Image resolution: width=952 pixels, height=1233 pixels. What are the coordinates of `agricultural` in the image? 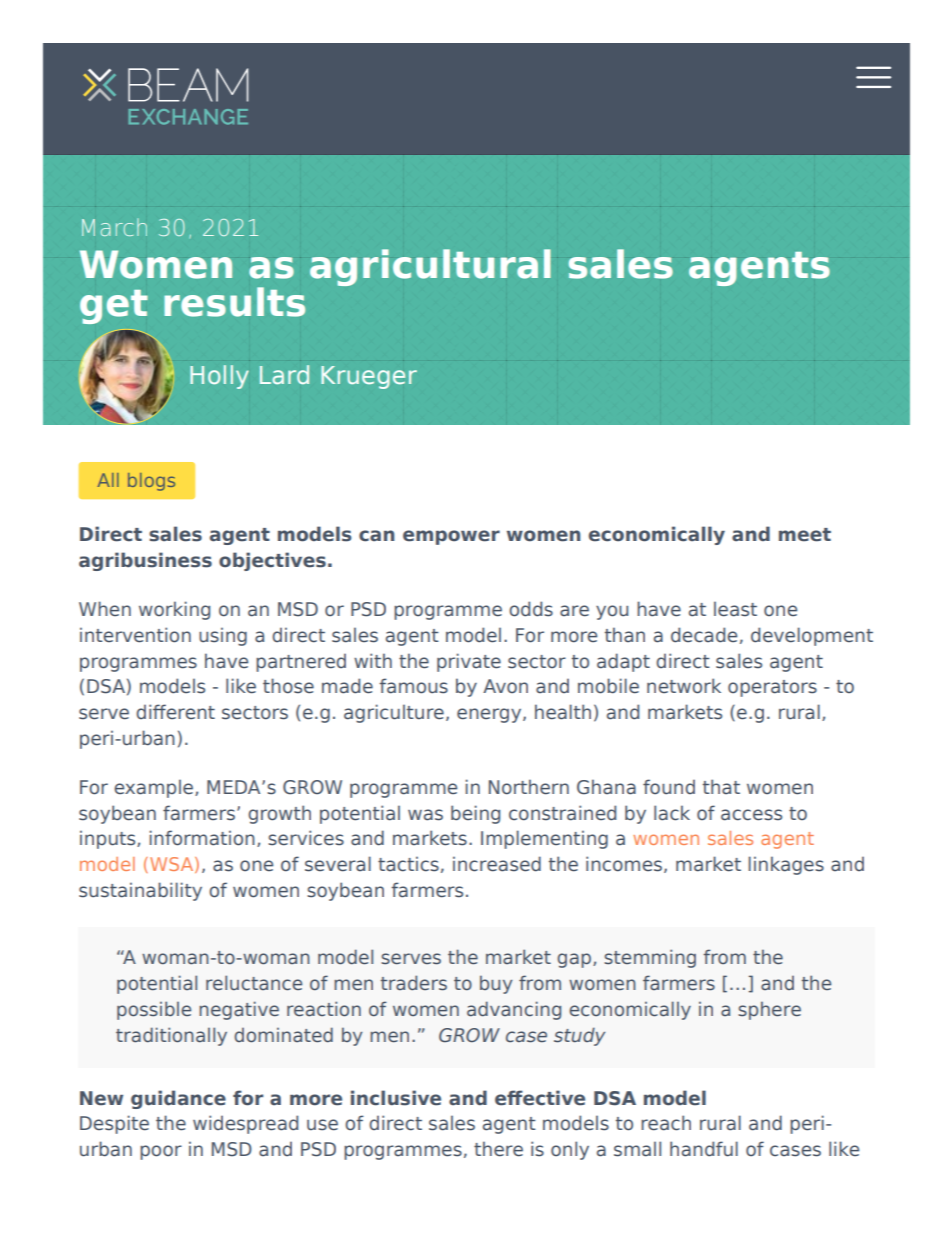 It's located at (430, 267).
